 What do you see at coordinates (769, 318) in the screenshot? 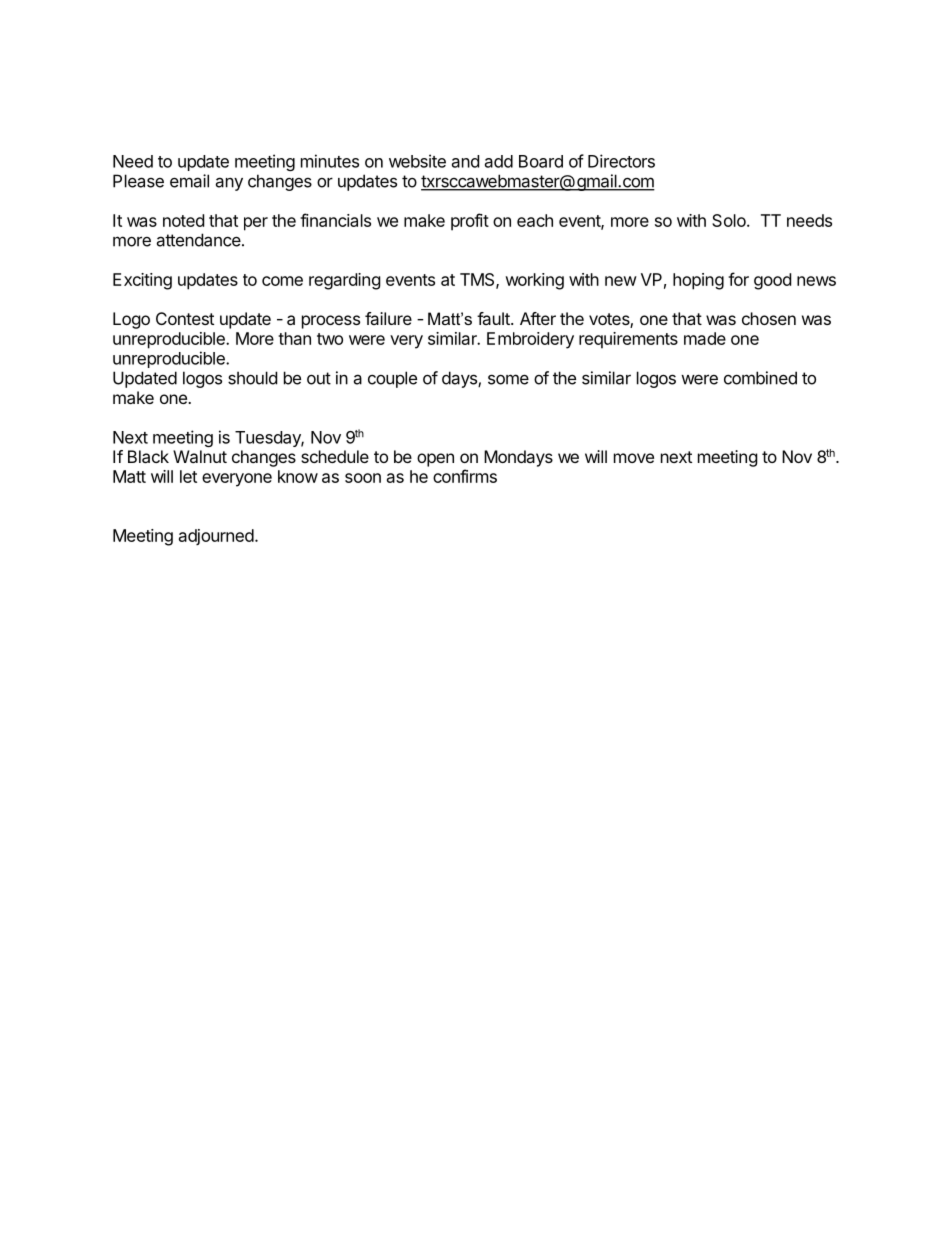
I see `chosen` at bounding box center [769, 318].
